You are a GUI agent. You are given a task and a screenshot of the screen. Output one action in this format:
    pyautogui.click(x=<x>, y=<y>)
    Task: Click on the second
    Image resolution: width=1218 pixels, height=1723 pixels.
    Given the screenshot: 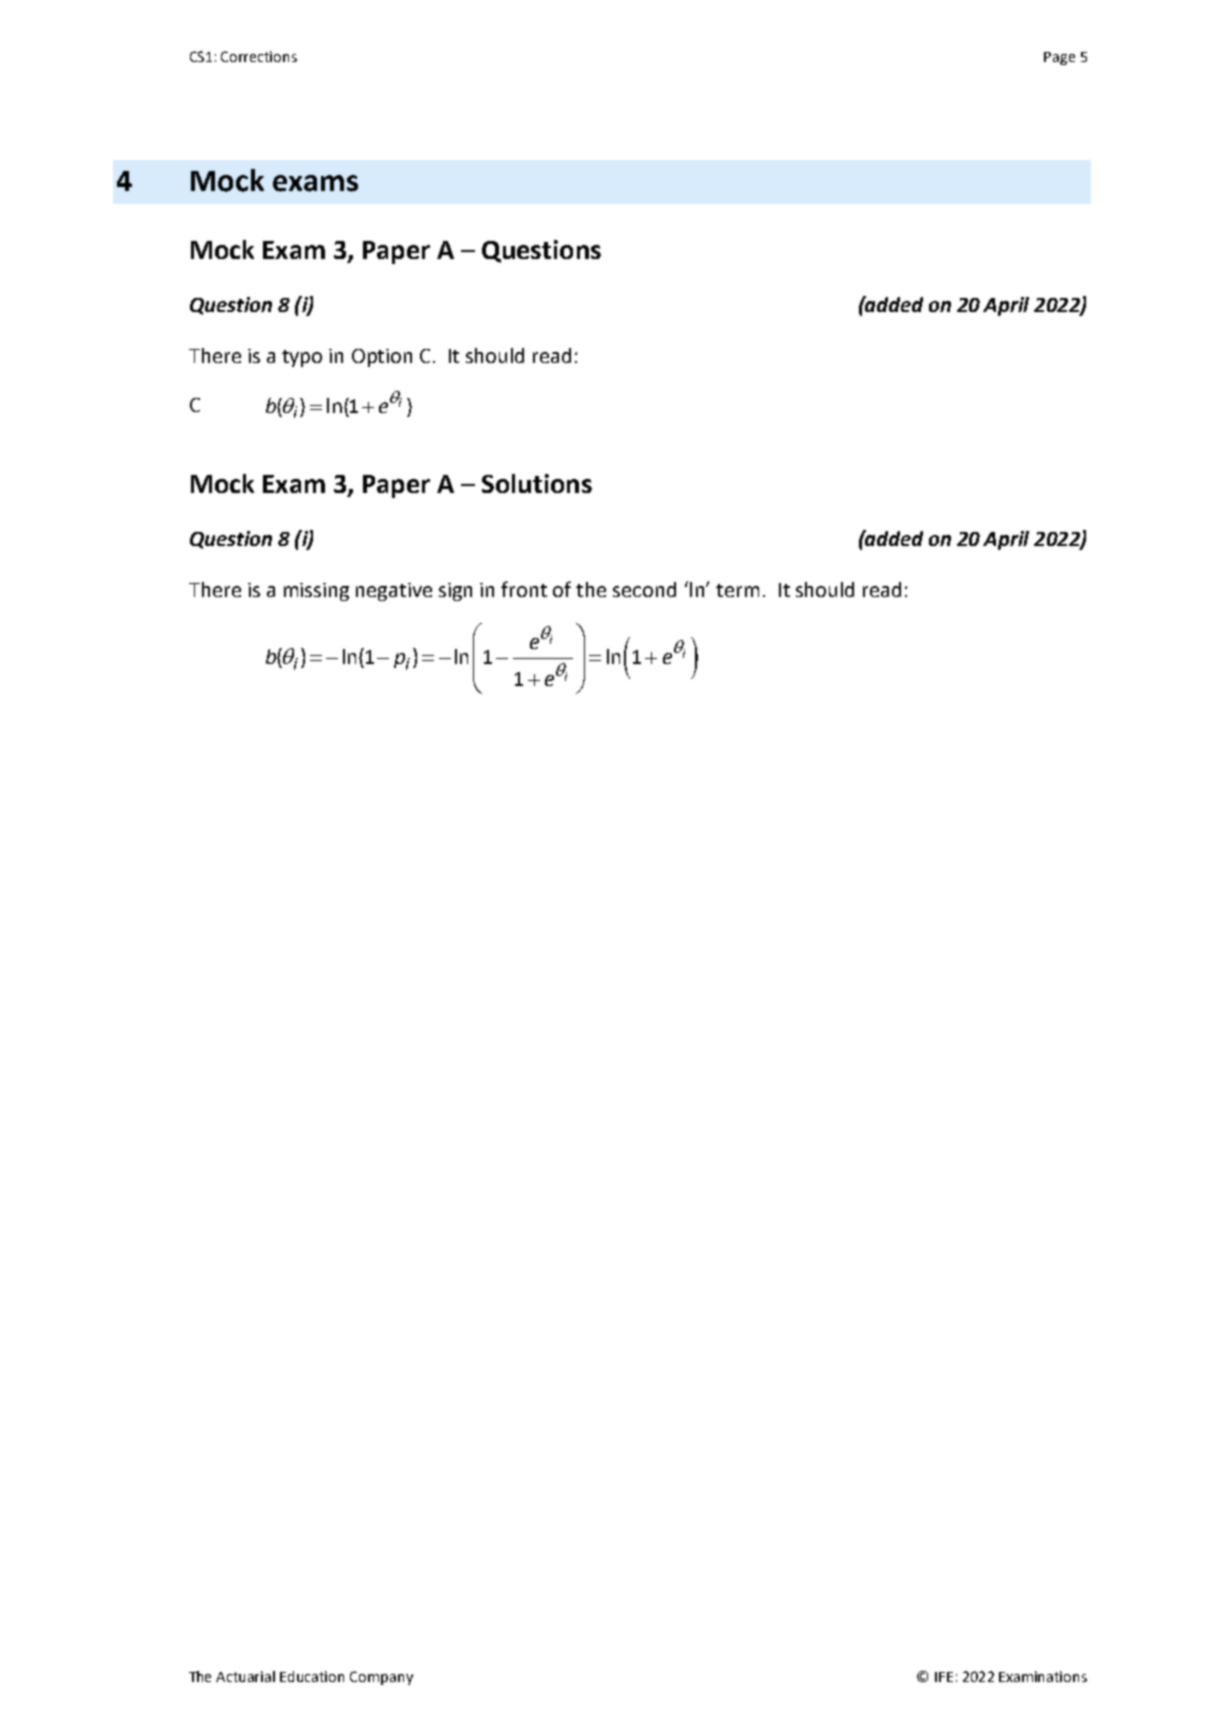 What is the action you would take?
    pyautogui.click(x=644, y=589)
